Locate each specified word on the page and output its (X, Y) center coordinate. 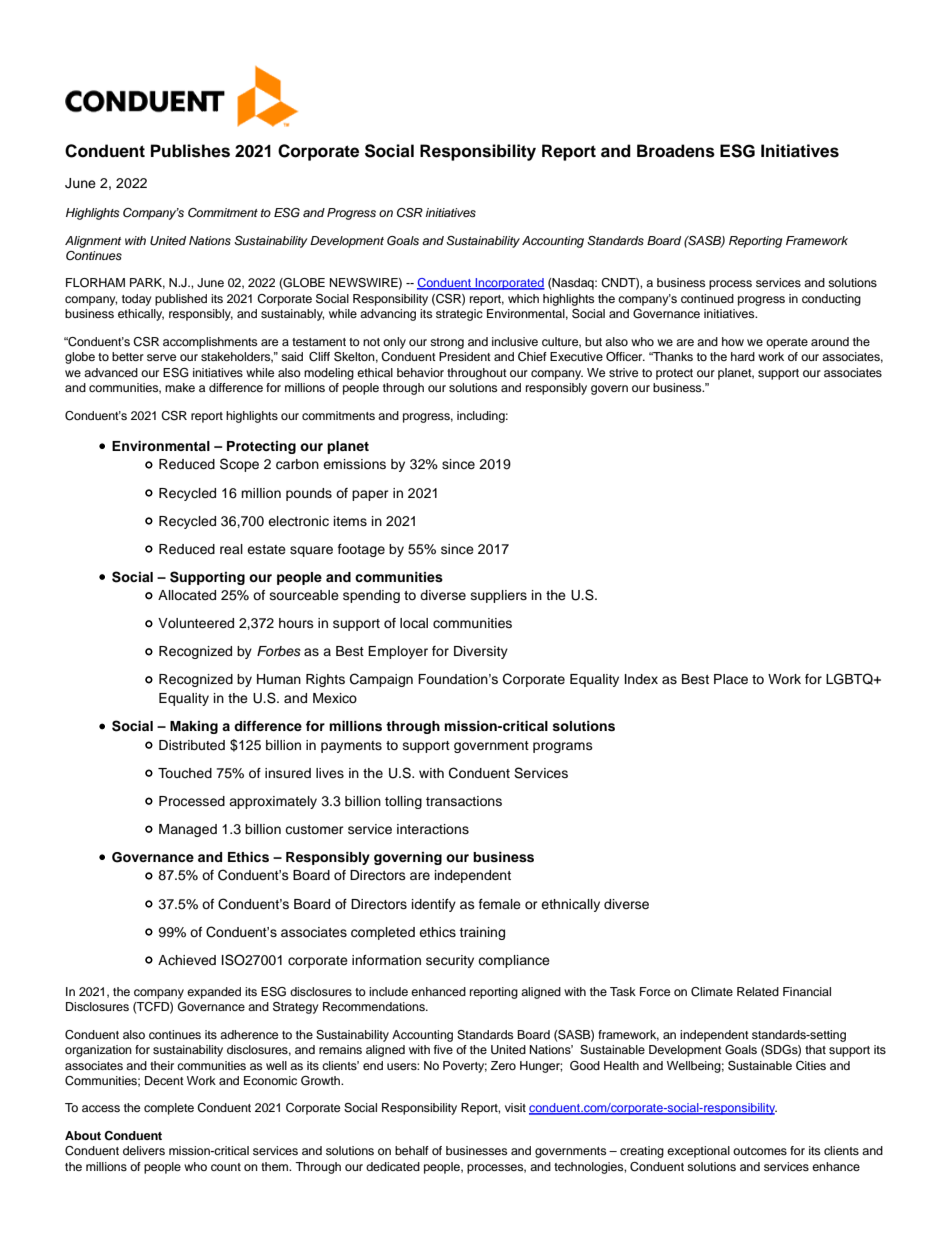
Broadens (676, 151)
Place (731, 679)
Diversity (481, 652)
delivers (144, 1150)
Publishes (190, 151)
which (523, 298)
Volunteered (196, 623)
